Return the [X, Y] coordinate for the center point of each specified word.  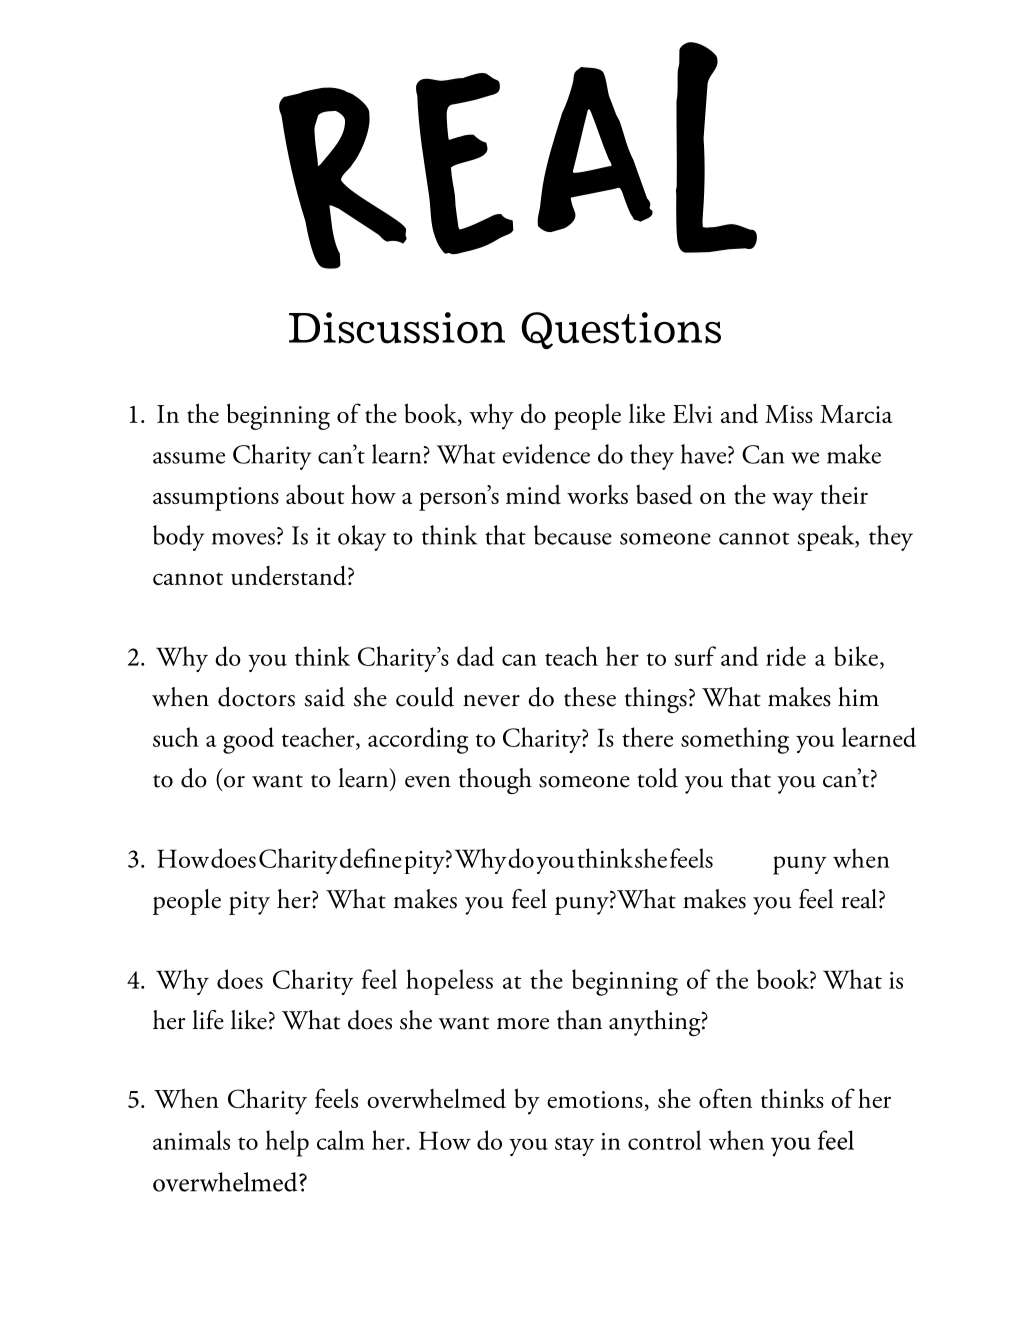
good [248, 740]
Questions [621, 330]
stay [574, 1146]
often [725, 1098]
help [287, 1143]
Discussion [397, 328]
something [735, 740]
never [491, 701]
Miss [789, 414]
